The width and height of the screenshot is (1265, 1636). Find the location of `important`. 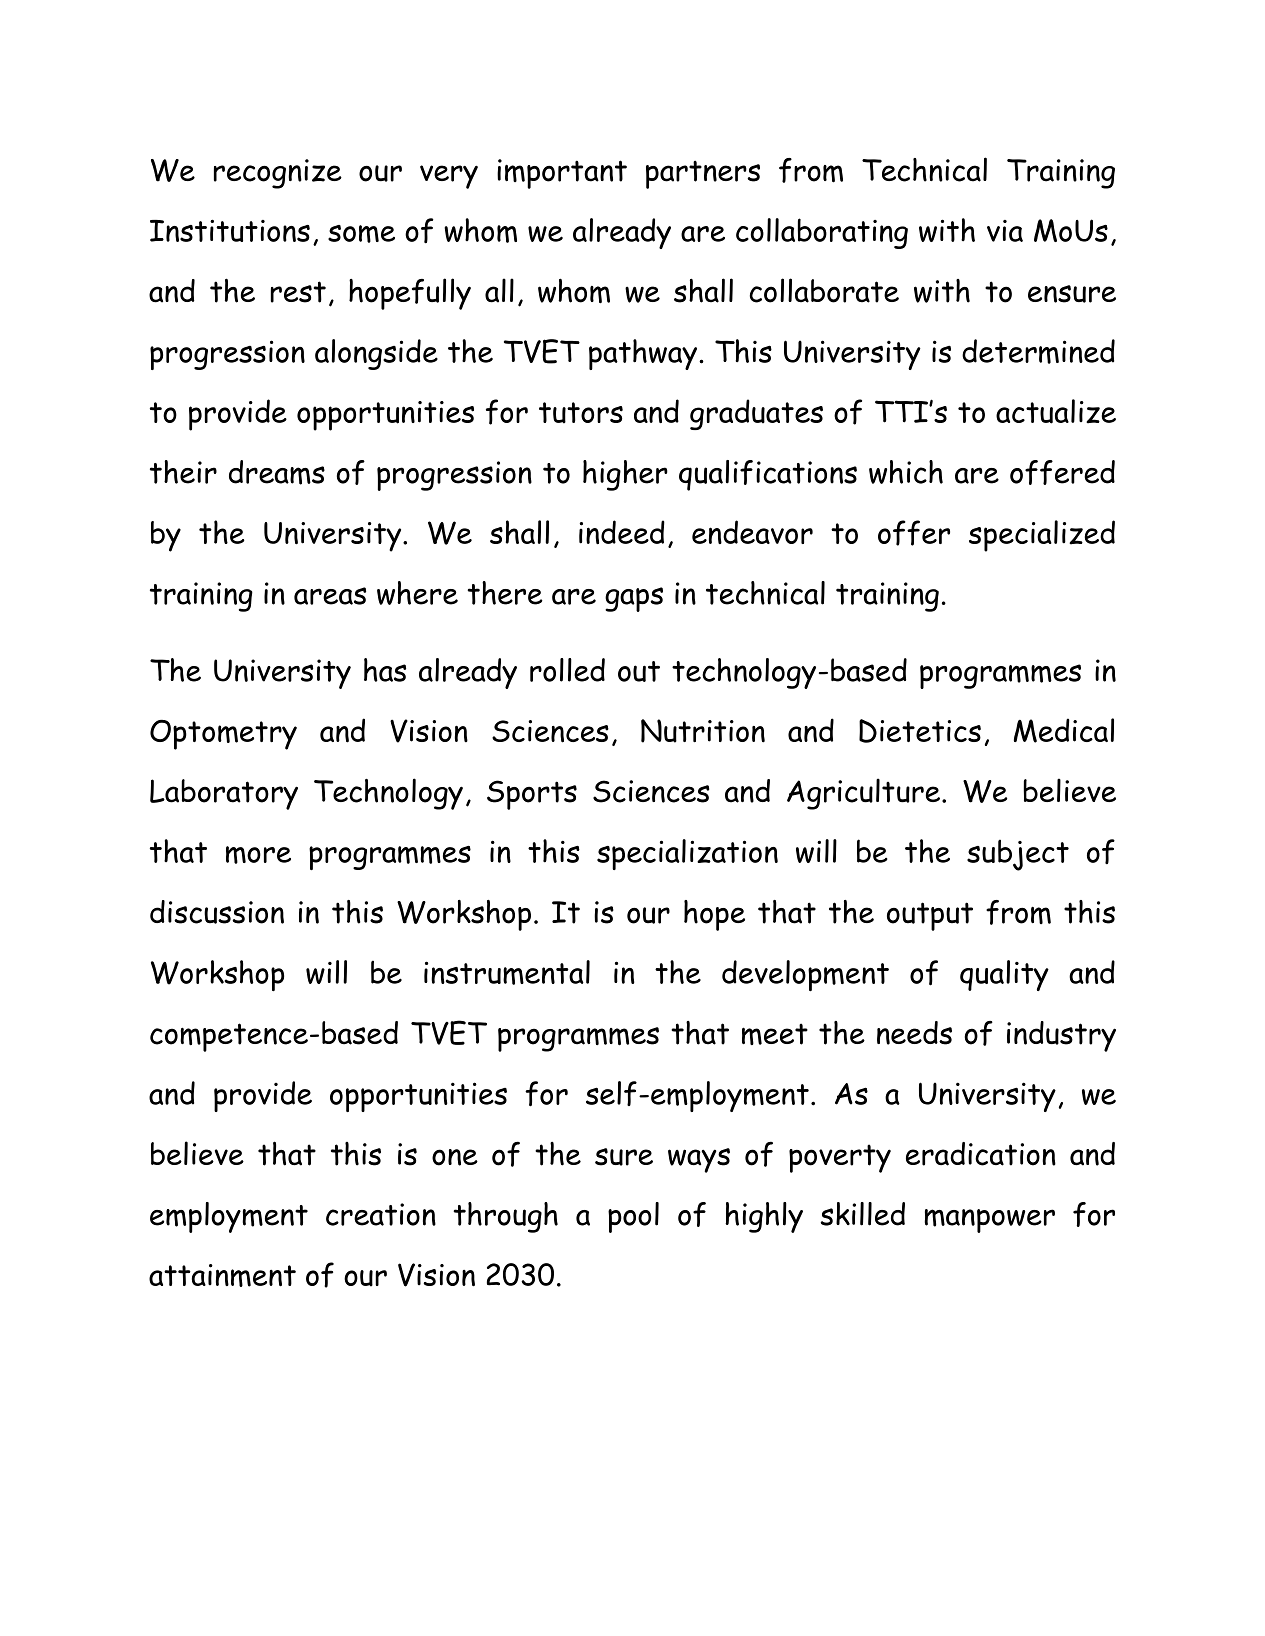

important is located at coordinates (562, 174).
